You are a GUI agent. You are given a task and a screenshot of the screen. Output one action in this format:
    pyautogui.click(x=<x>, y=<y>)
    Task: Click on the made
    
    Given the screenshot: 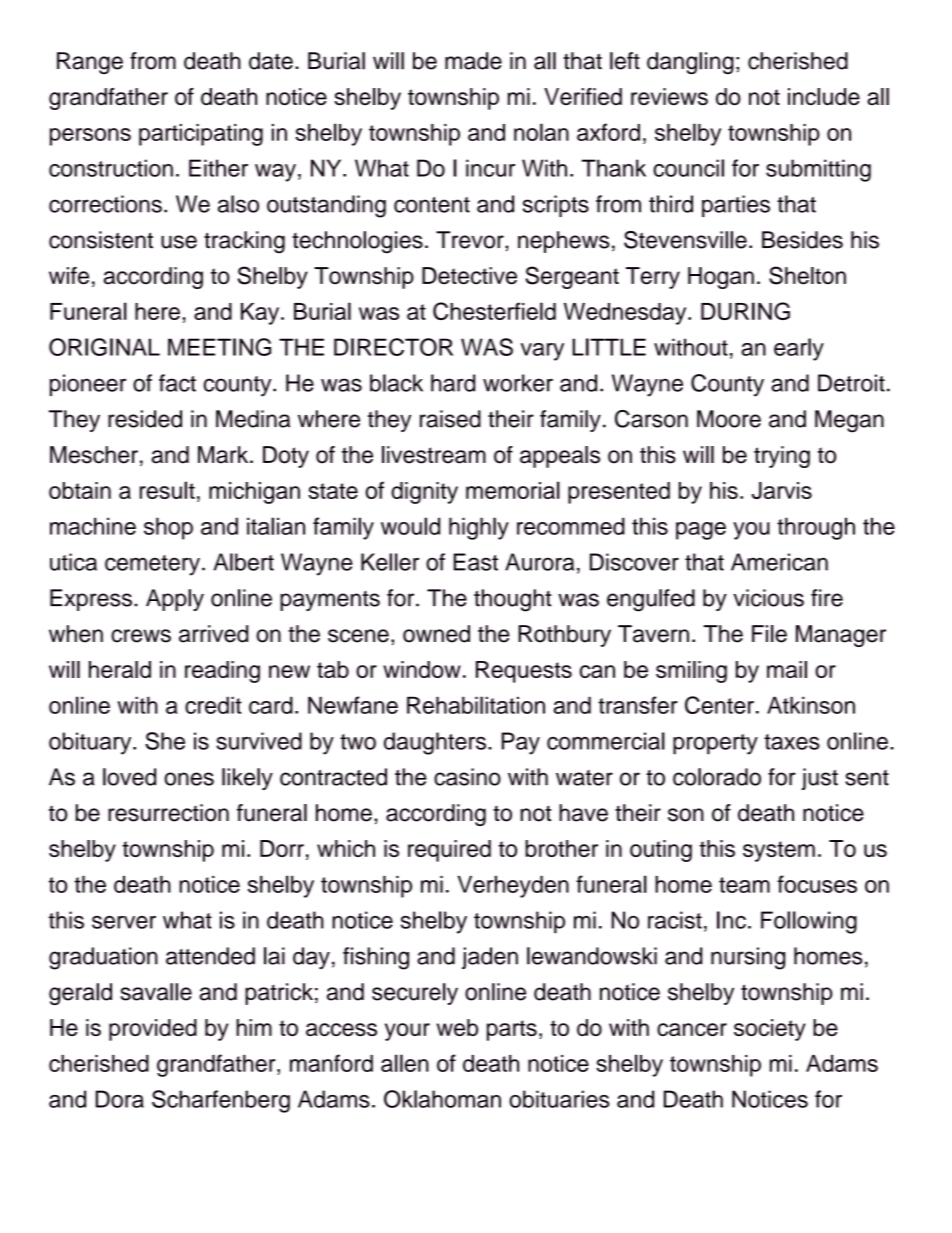 What is the action you would take?
    pyautogui.click(x=473, y=61)
